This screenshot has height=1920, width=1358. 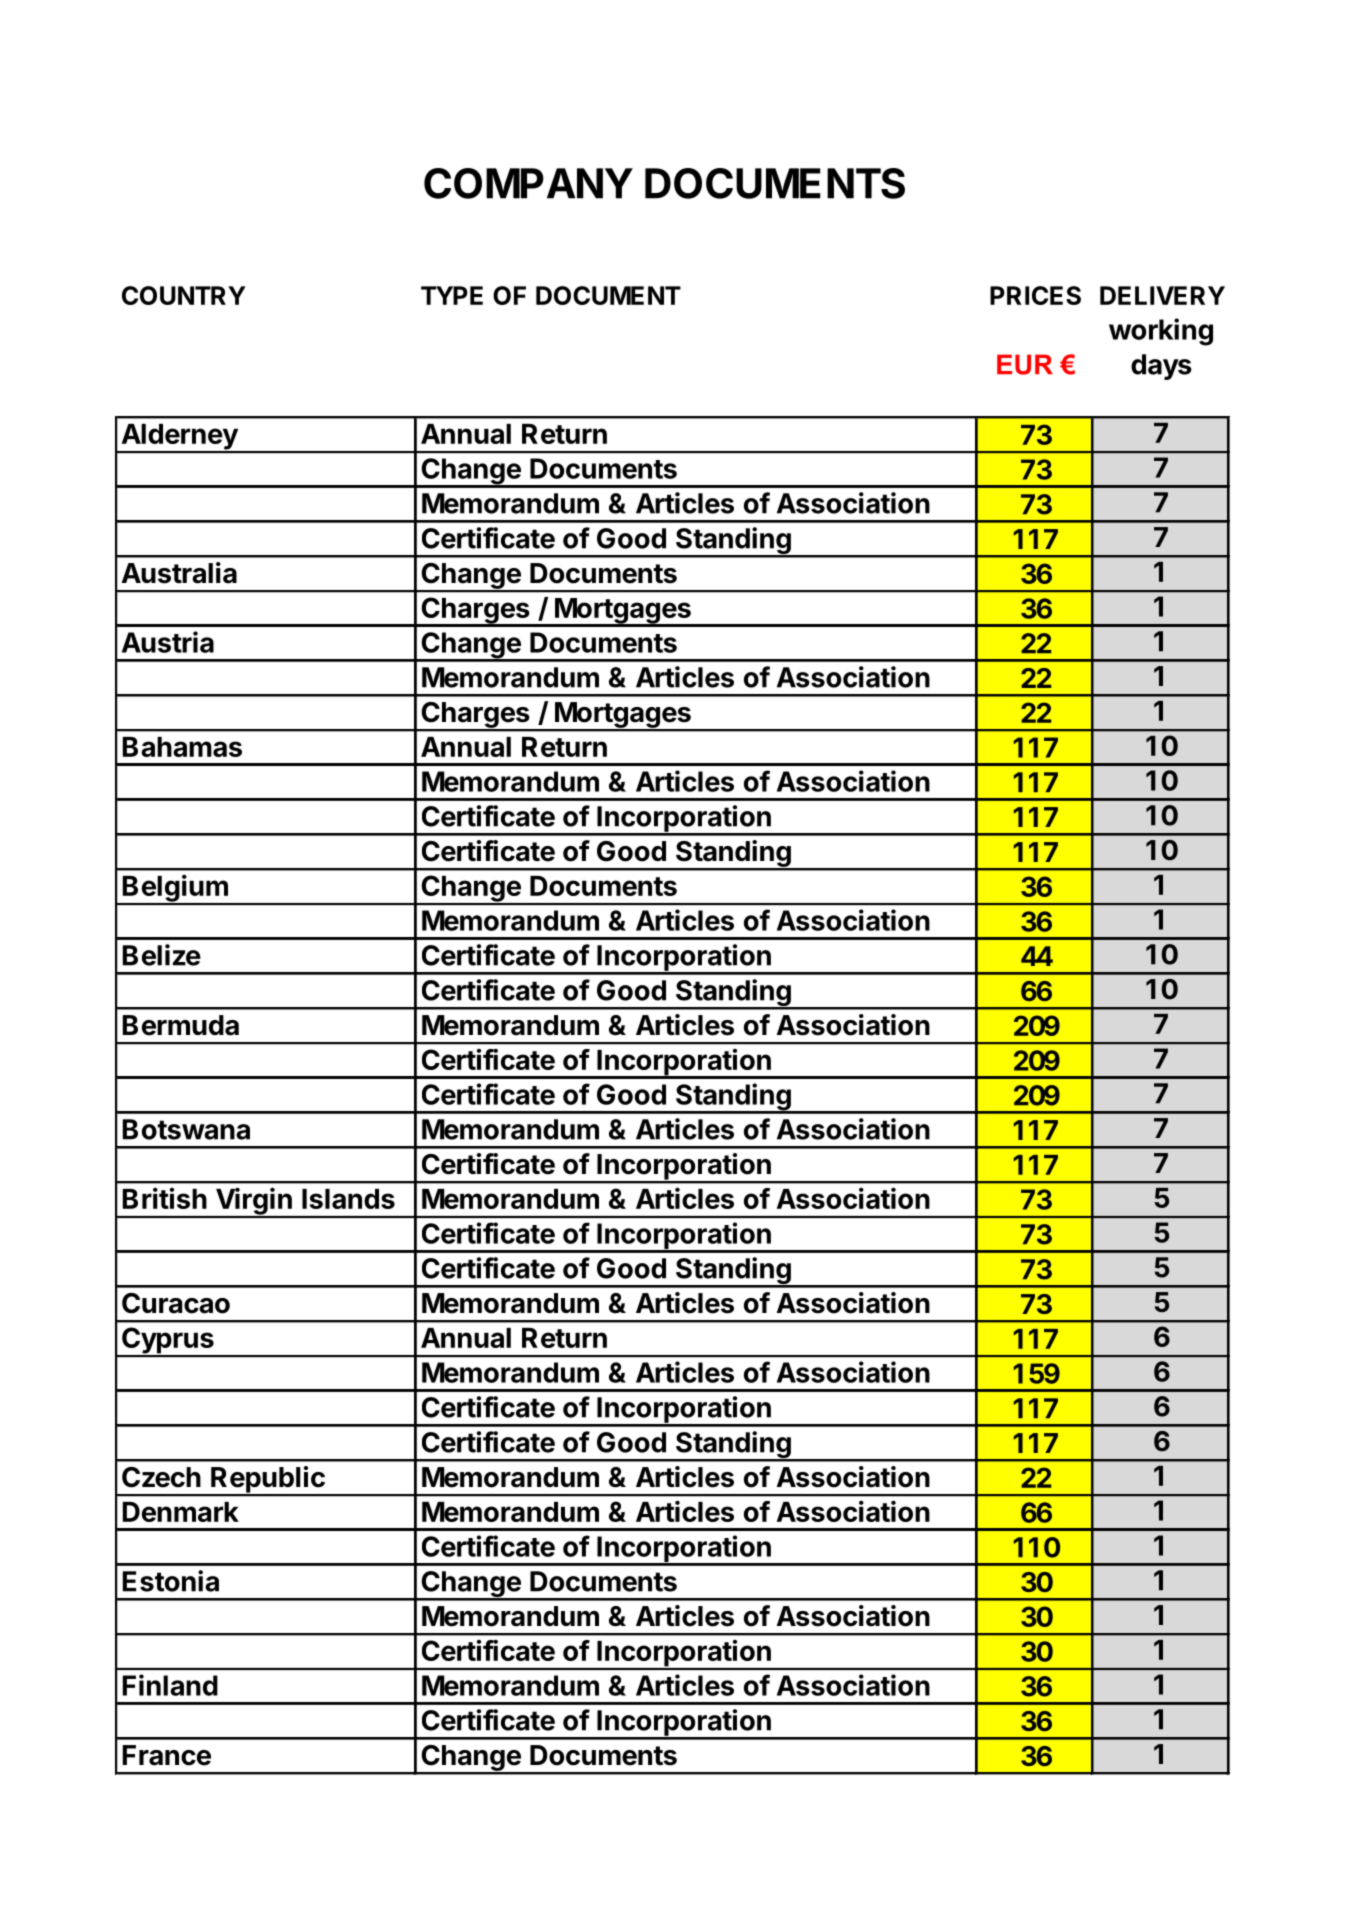 I want to click on Denmark, so click(x=180, y=1512).
